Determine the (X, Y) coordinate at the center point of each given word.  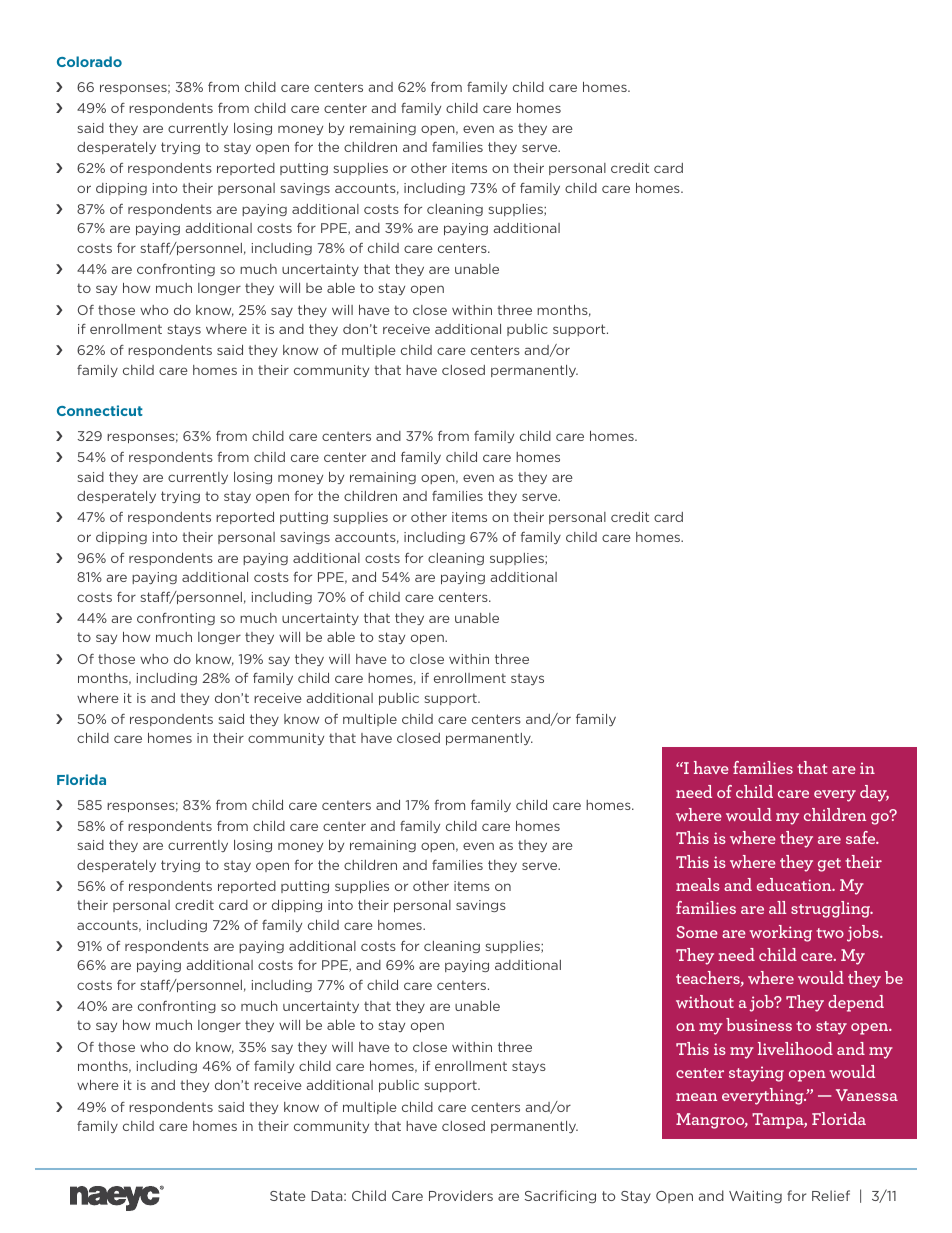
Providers (461, 1195)
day (874, 793)
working (781, 933)
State (287, 1196)
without (705, 1001)
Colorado (89, 61)
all (777, 907)
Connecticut (100, 410)
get (829, 865)
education (795, 884)
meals (698, 884)
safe (862, 837)
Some (697, 932)
